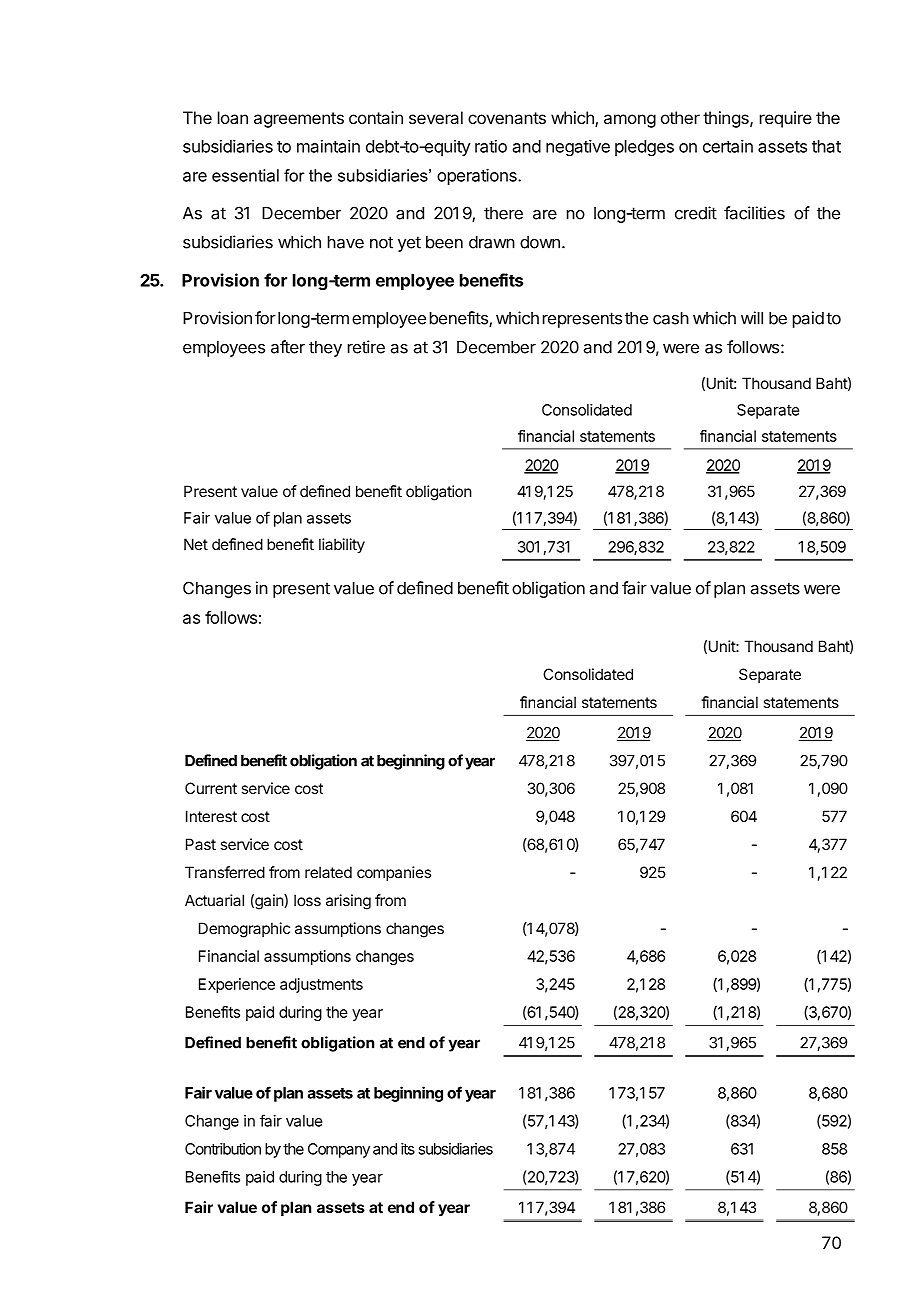 This screenshot has height=1307, width=924. What do you see at coordinates (288, 347) in the screenshot?
I see `after` at bounding box center [288, 347].
